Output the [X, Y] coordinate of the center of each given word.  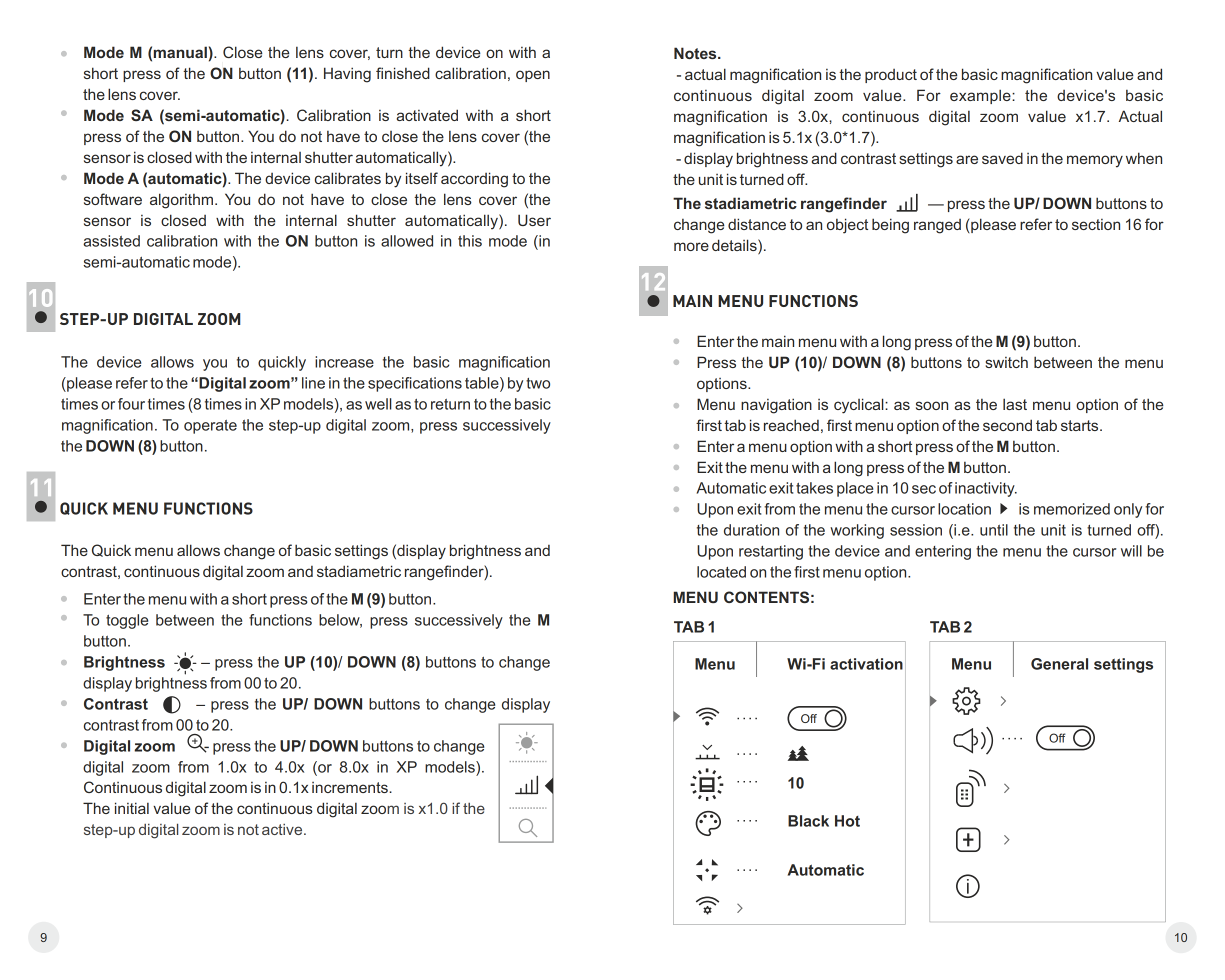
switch [1006, 362]
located [721, 572]
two [538, 383]
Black [808, 821]
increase [344, 362]
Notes [696, 53]
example [981, 96]
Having [347, 75]
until [994, 530]
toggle [127, 621]
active [283, 829]
